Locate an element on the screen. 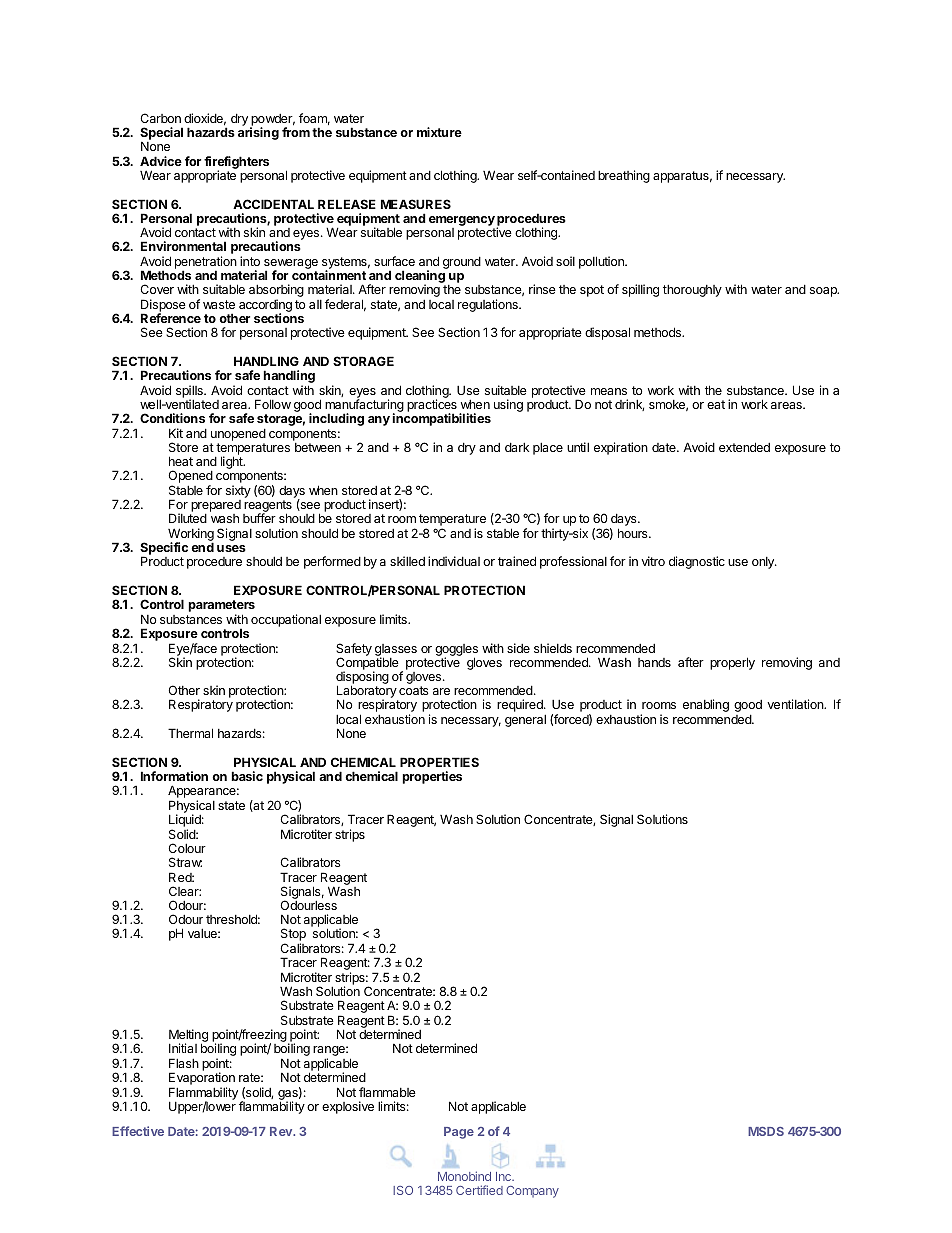  mixture is located at coordinates (439, 132).
